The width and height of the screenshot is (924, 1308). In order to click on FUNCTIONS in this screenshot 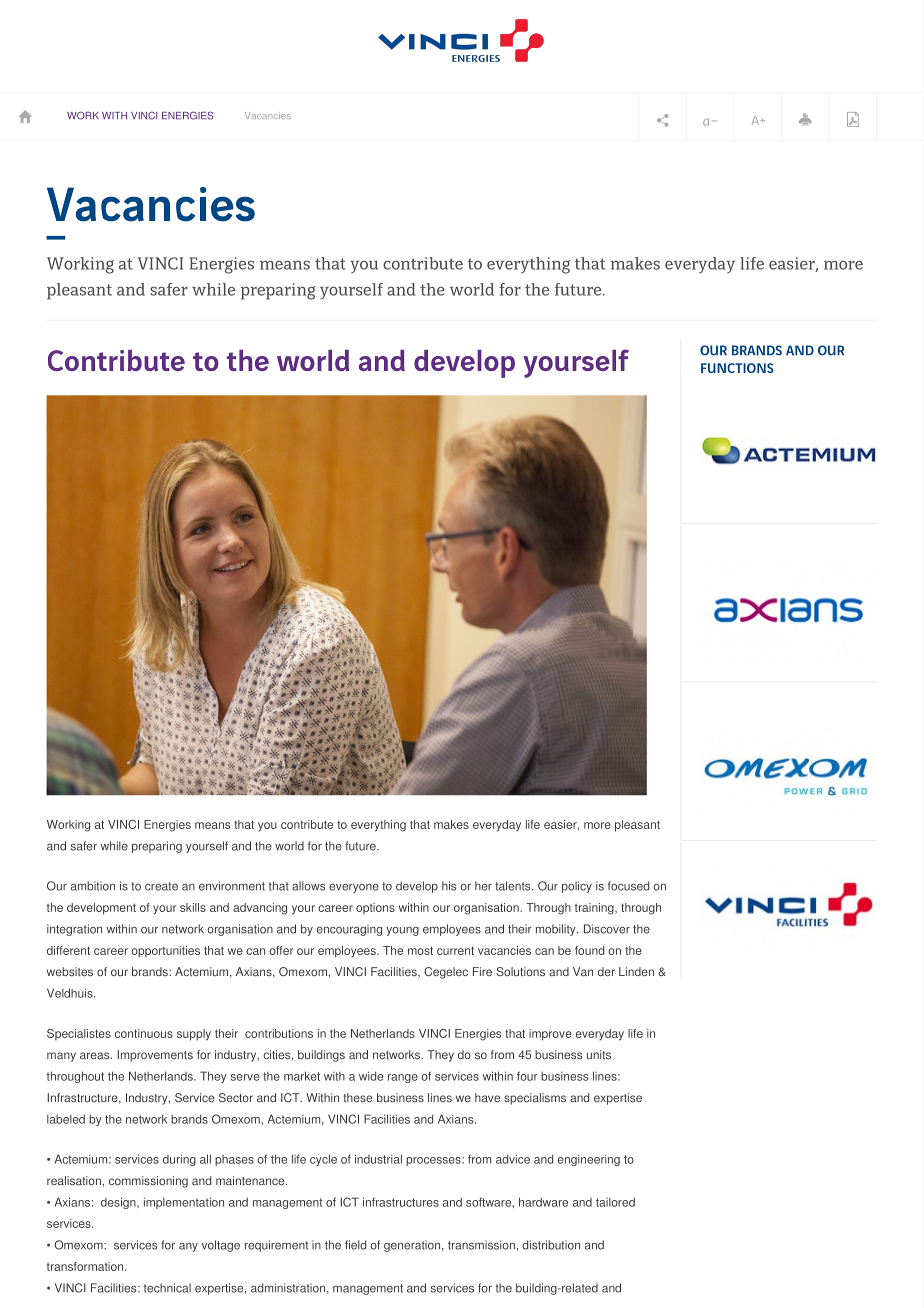, I will do `click(737, 368)`.
